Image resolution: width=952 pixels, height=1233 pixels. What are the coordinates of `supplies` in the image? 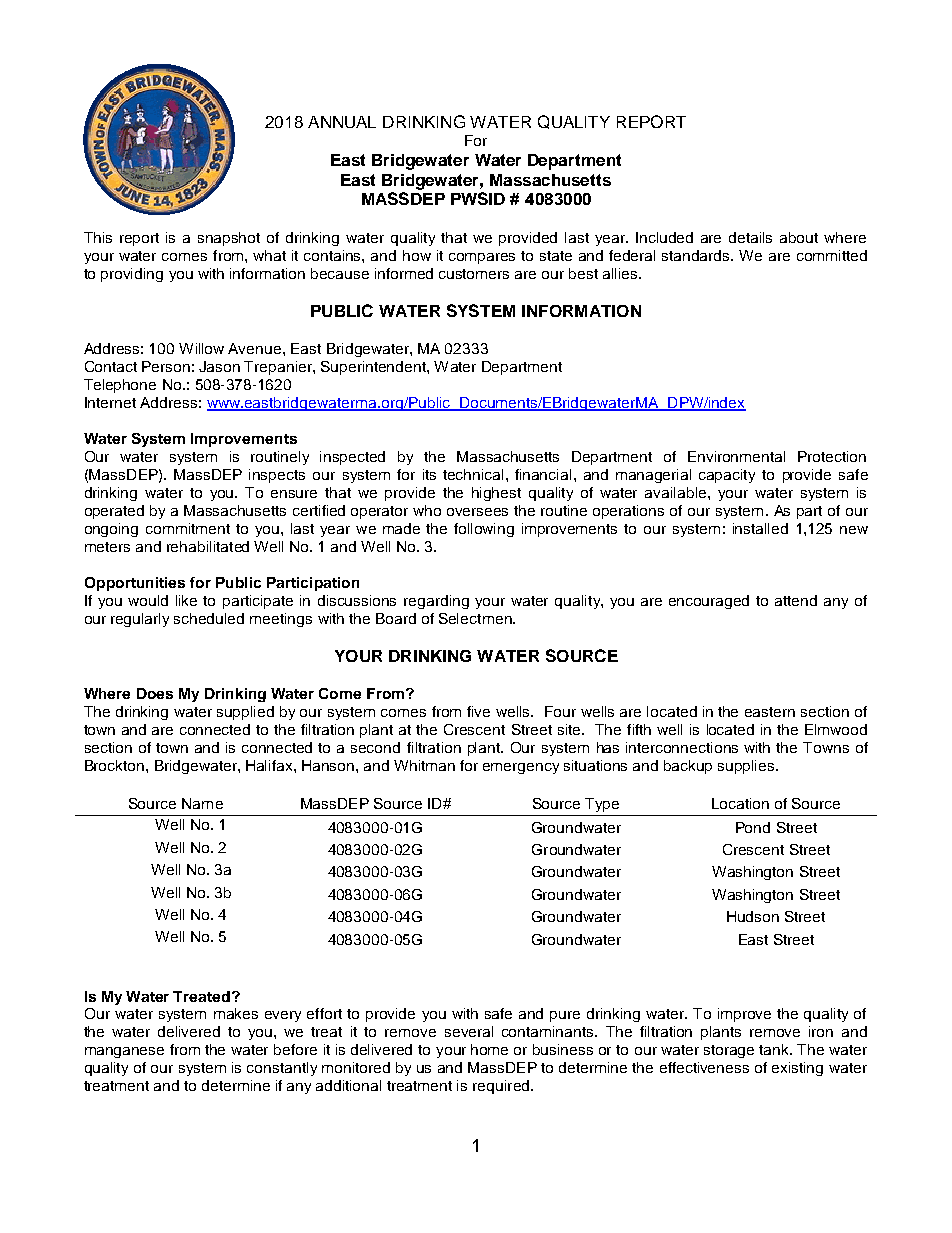 It's located at (747, 767).
